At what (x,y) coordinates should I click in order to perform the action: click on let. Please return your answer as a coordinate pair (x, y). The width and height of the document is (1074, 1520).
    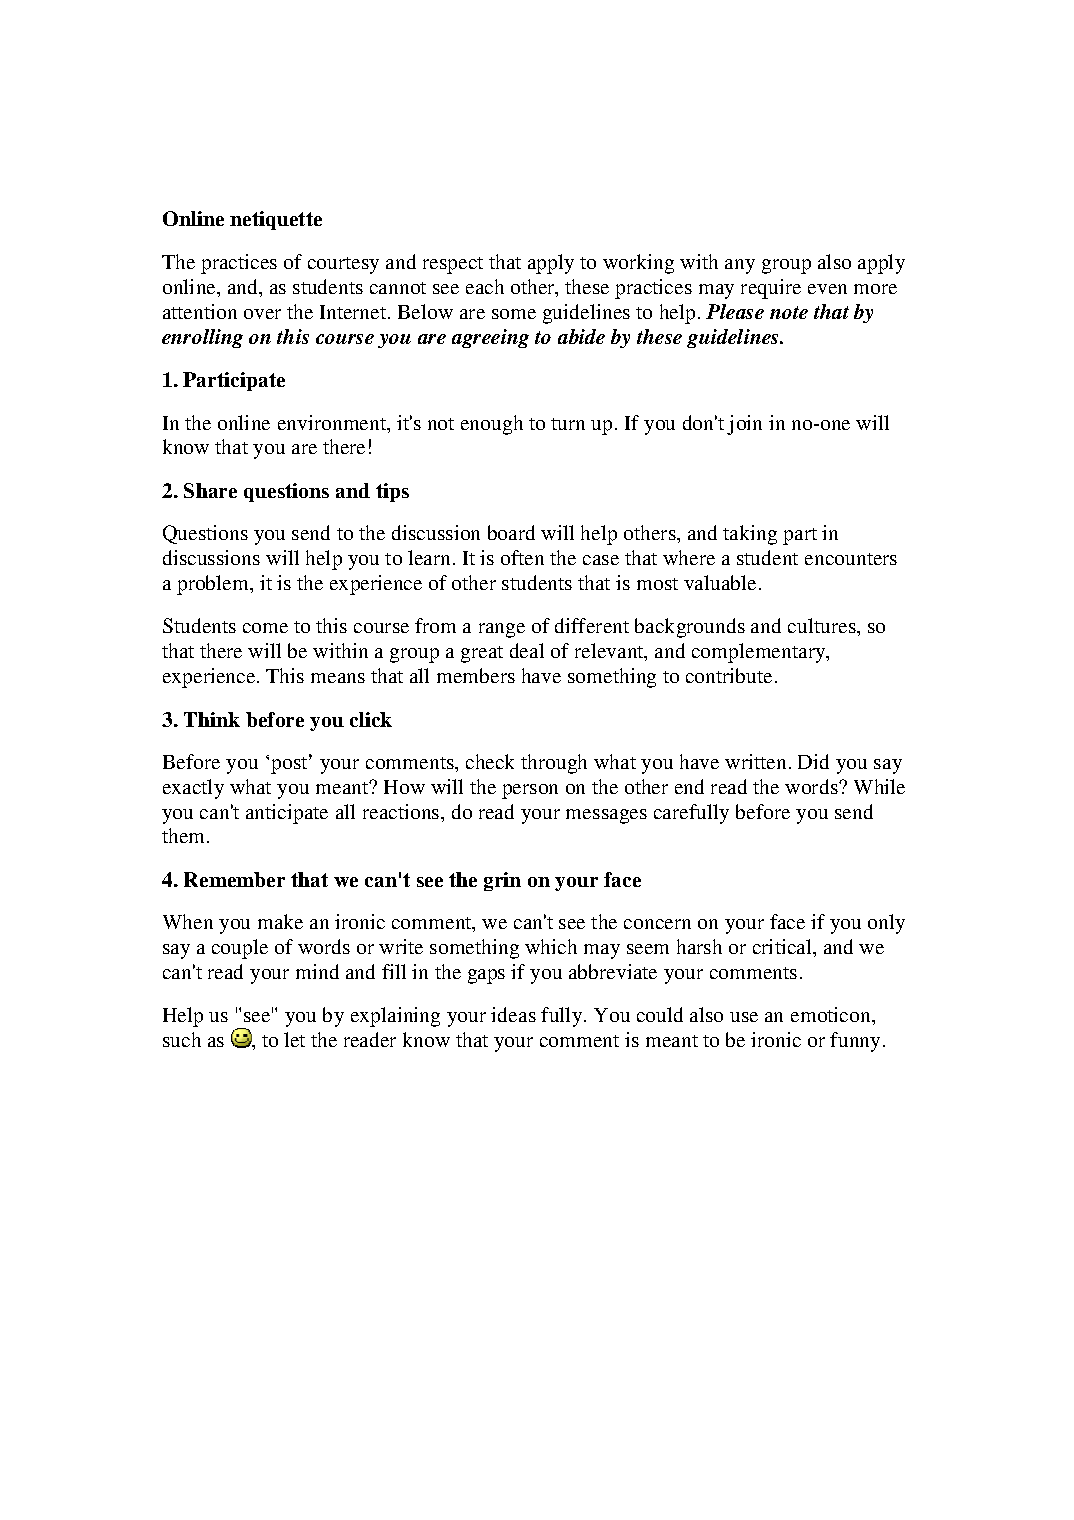
    Looking at the image, I should click on (294, 1039).
